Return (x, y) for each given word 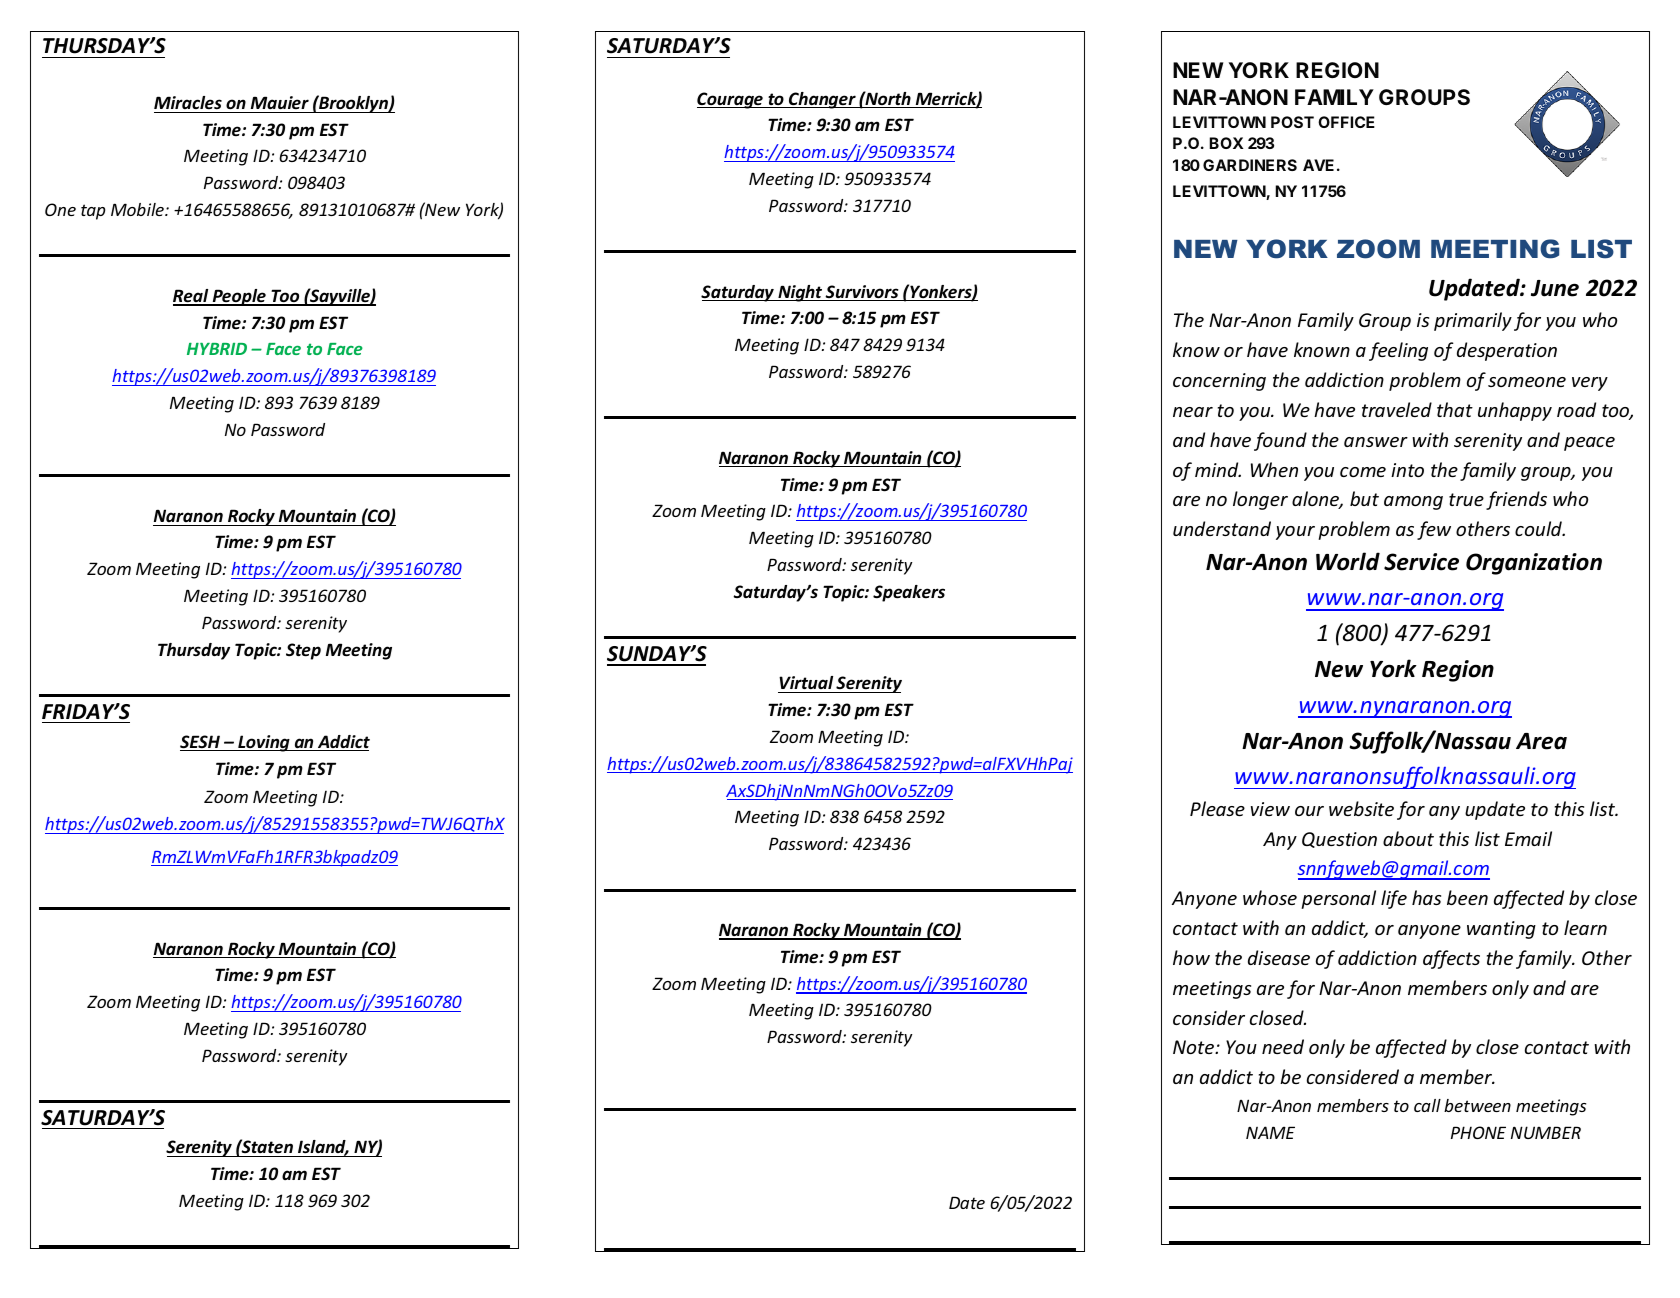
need (1283, 1046)
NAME (1270, 1132)
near (1193, 412)
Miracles (188, 102)
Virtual (806, 684)
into (1407, 470)
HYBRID (217, 349)
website (1361, 808)
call (1427, 1105)
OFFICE (1346, 122)
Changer (822, 100)
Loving (264, 743)
